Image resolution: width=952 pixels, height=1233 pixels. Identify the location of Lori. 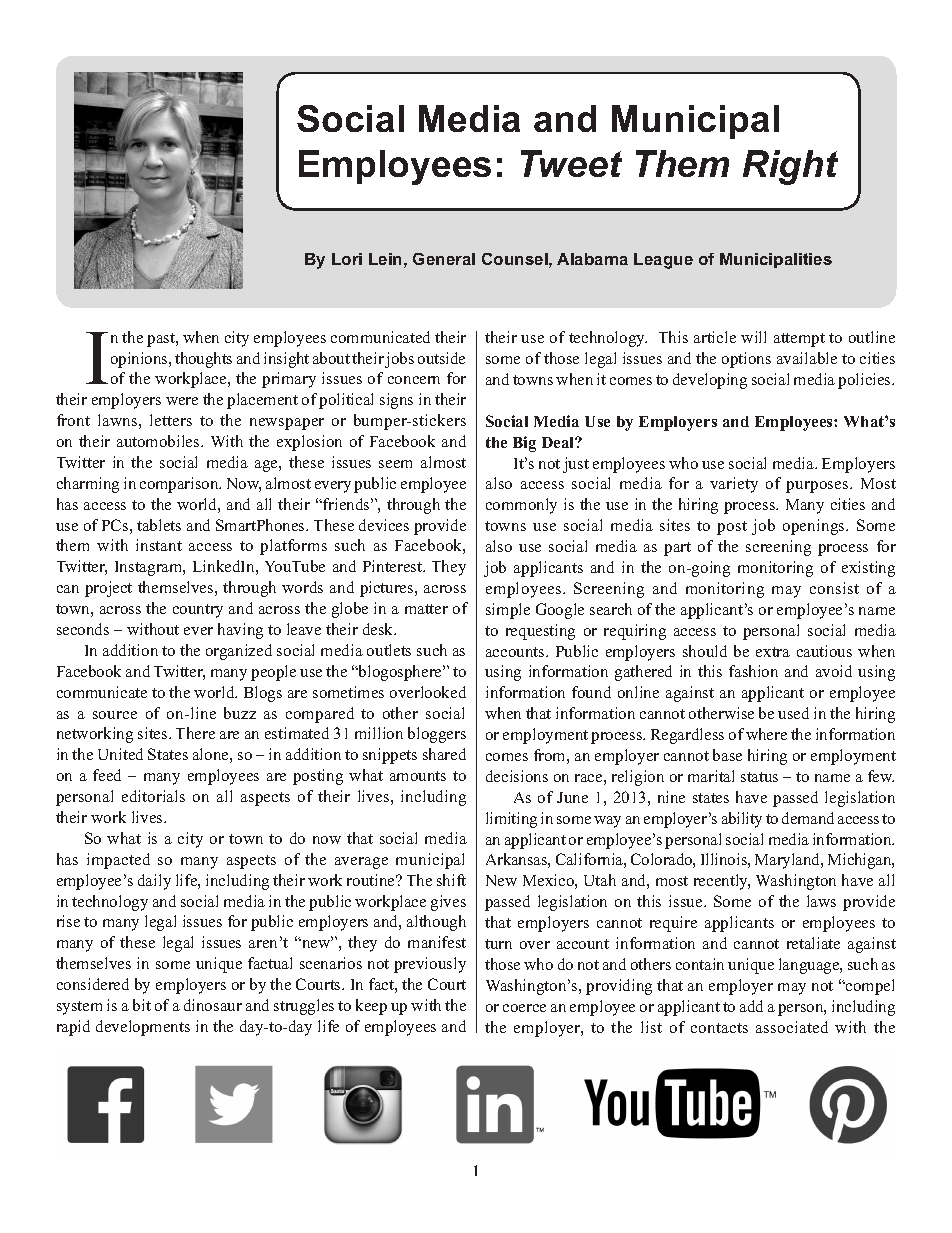
(347, 259).
